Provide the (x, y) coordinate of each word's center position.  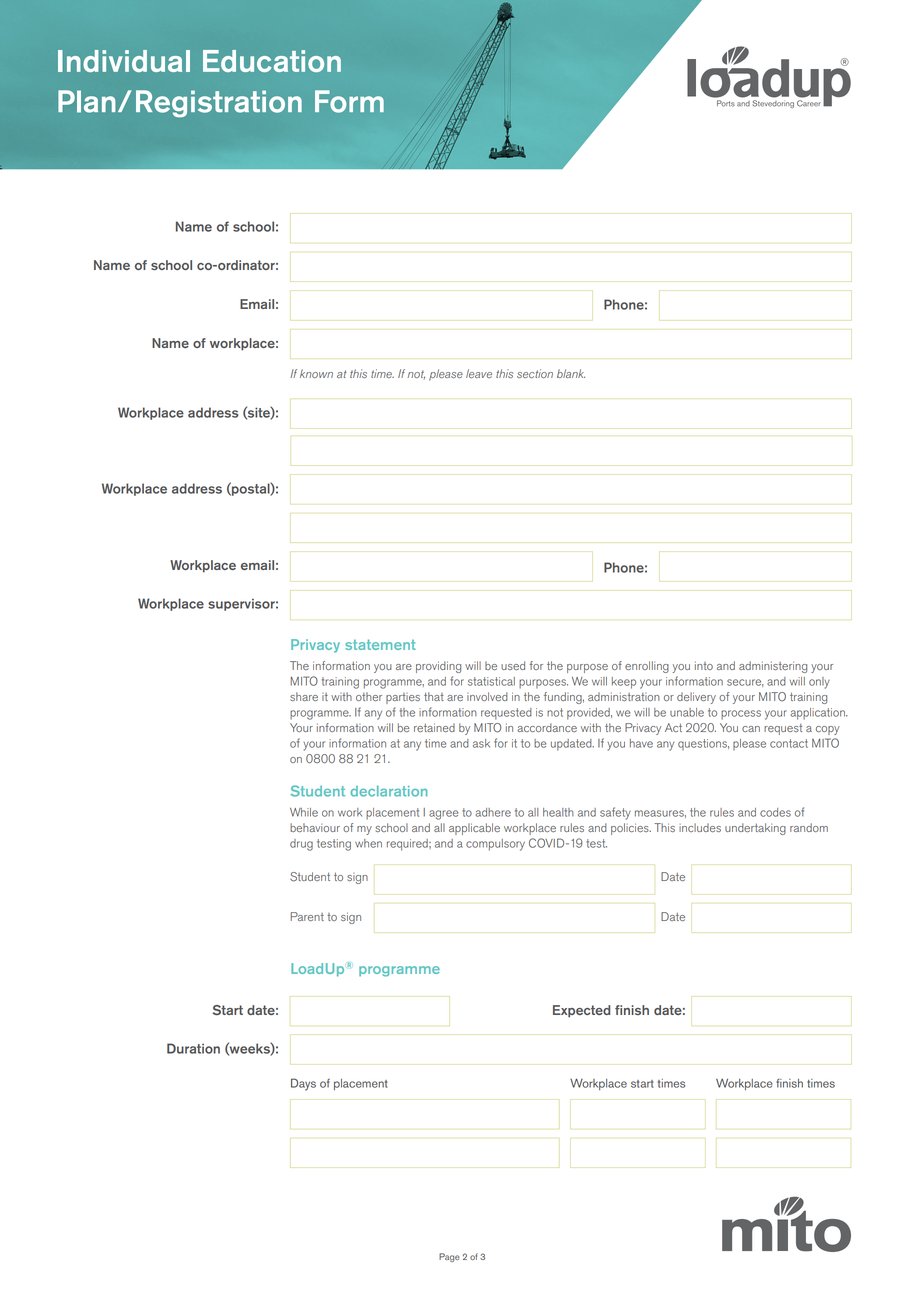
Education (272, 61)
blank (571, 373)
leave (479, 373)
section (535, 373)
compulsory (495, 845)
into (704, 665)
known (316, 373)
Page (449, 1257)
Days (303, 1084)
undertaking (755, 829)
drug (301, 845)
